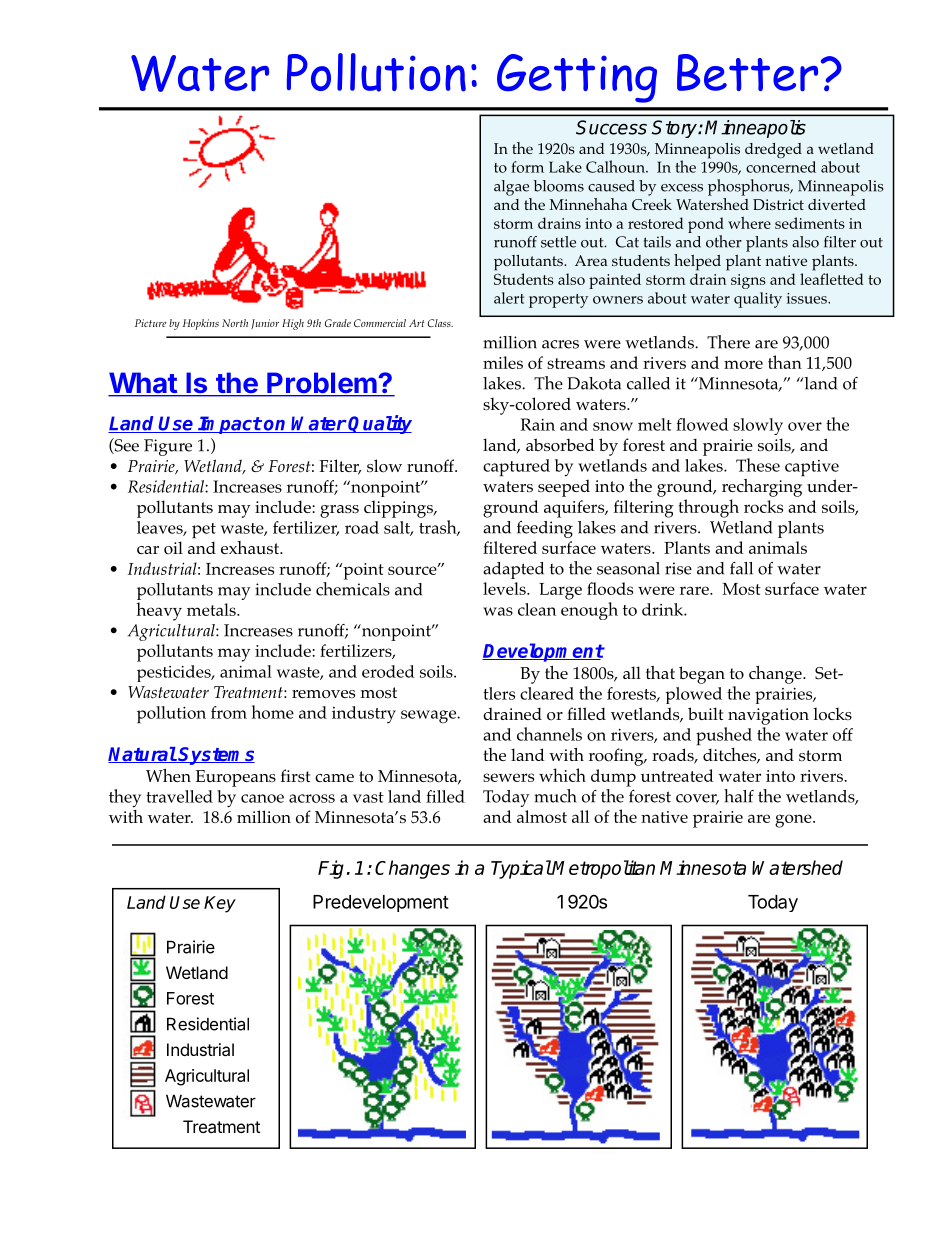 The height and width of the screenshot is (1233, 952). What do you see at coordinates (603, 869) in the screenshot?
I see `Metropolitan` at bounding box center [603, 869].
